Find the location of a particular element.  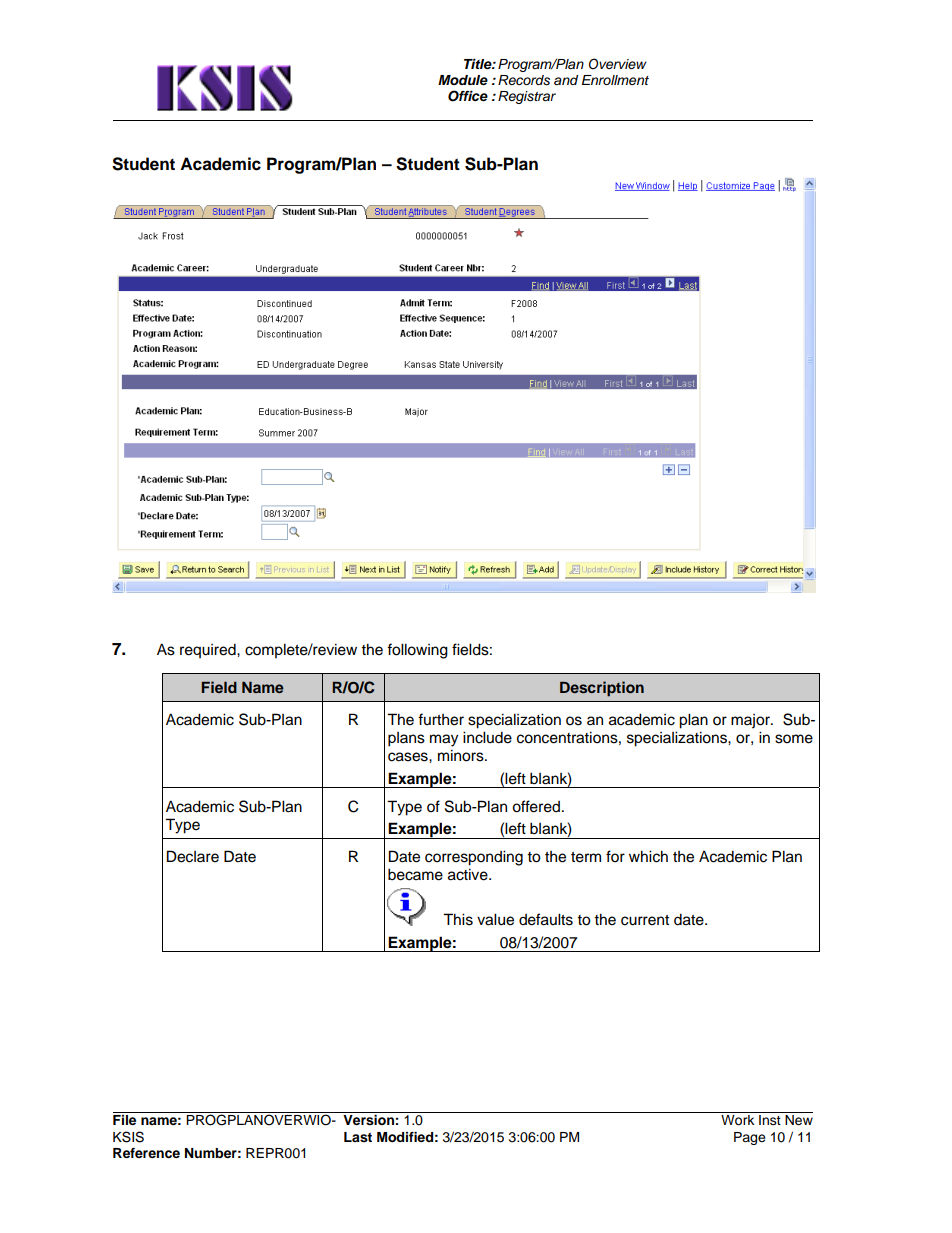

following is located at coordinates (417, 651).
